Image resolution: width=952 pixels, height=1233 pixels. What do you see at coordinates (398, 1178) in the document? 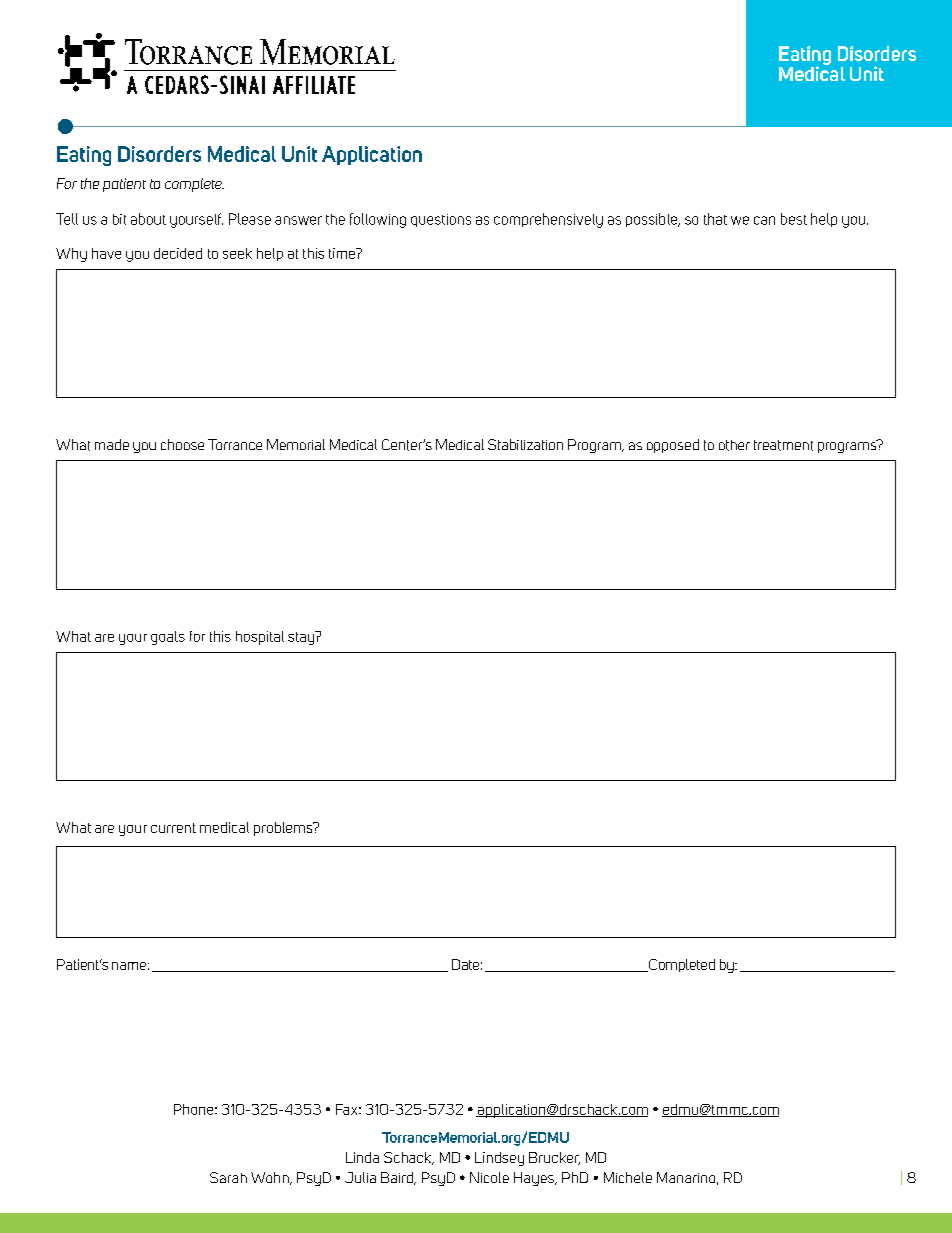
I see `Baird` at bounding box center [398, 1178].
